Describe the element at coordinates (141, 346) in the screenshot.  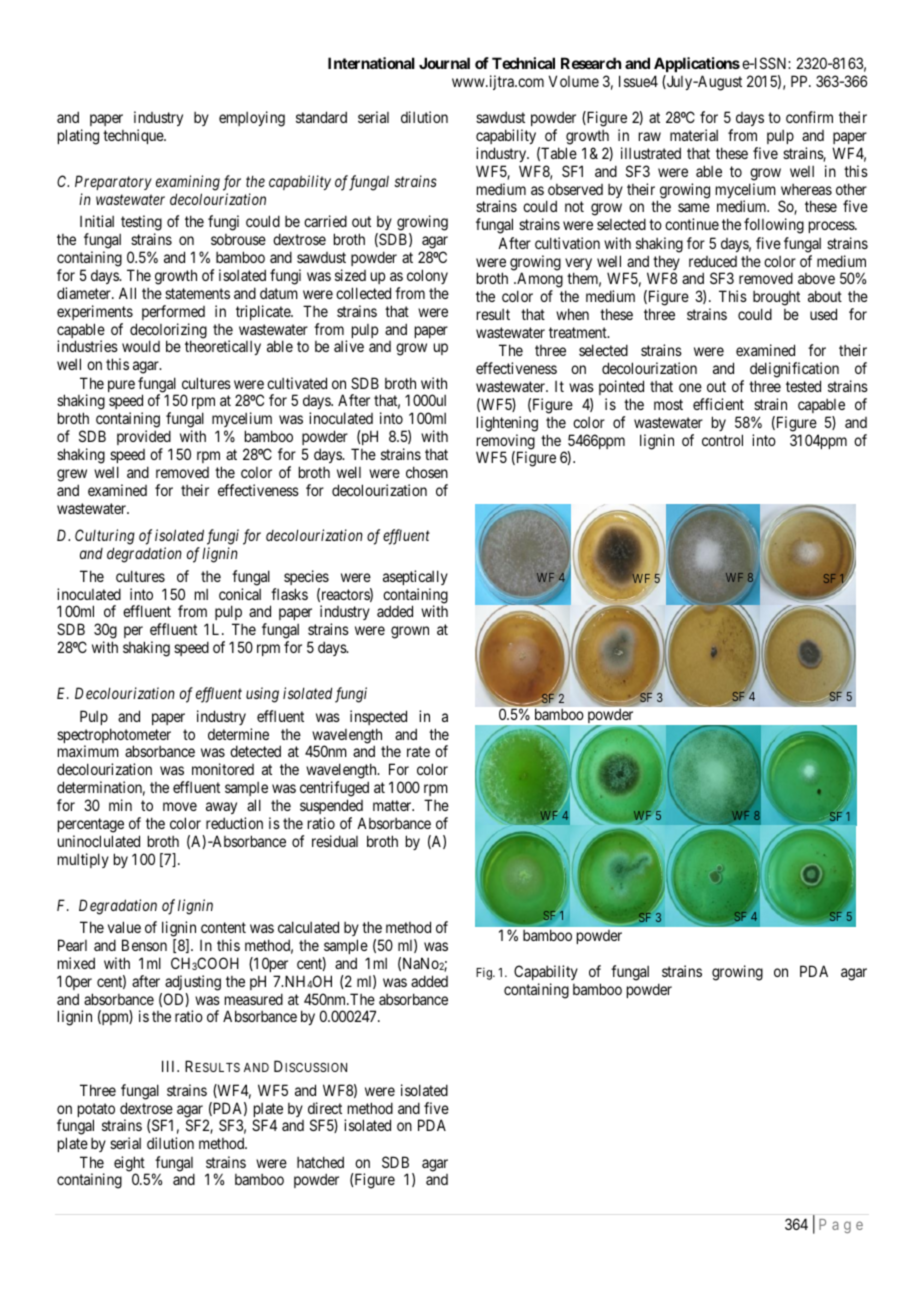
I see `would` at that location.
